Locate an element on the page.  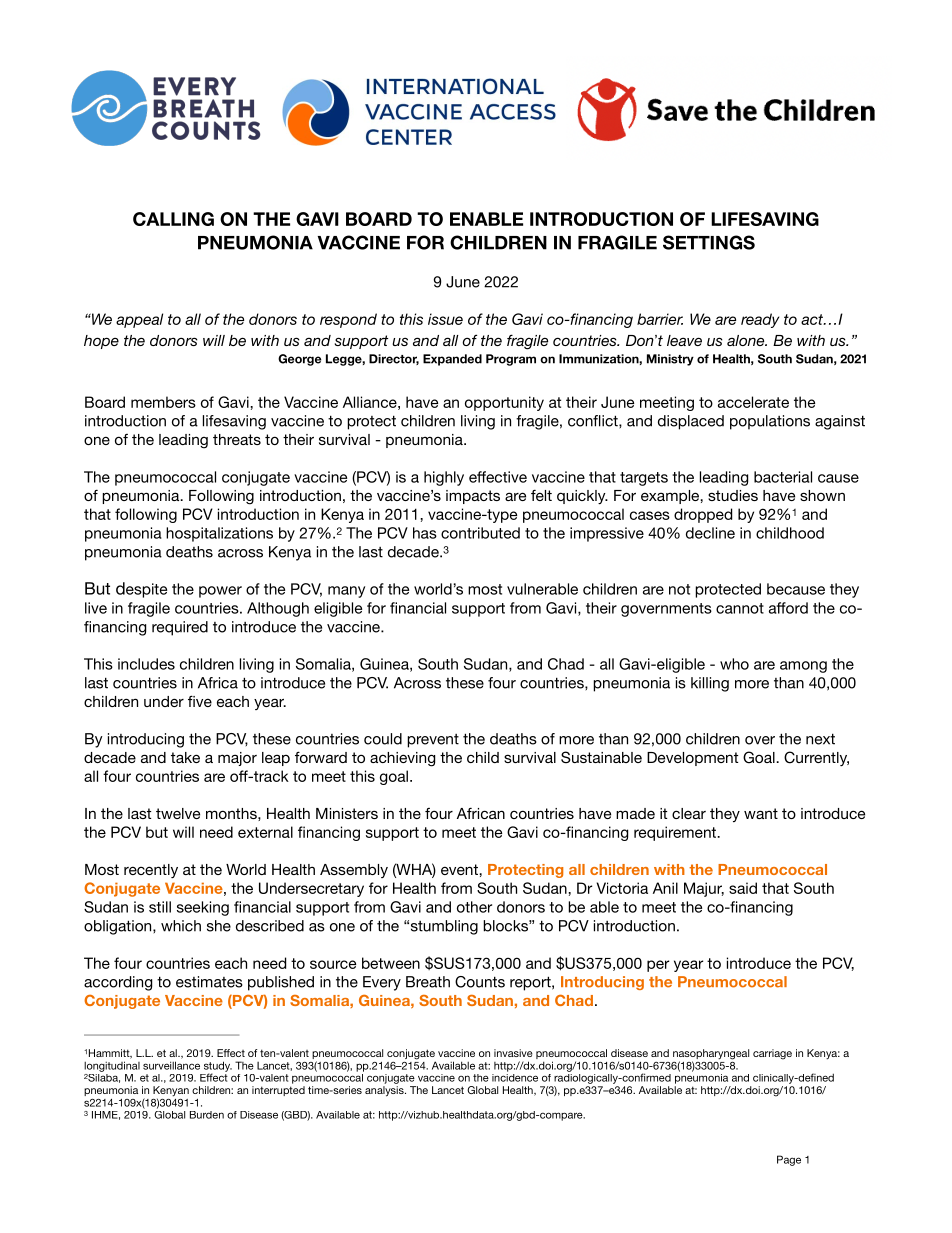
issue is located at coordinates (445, 319).
